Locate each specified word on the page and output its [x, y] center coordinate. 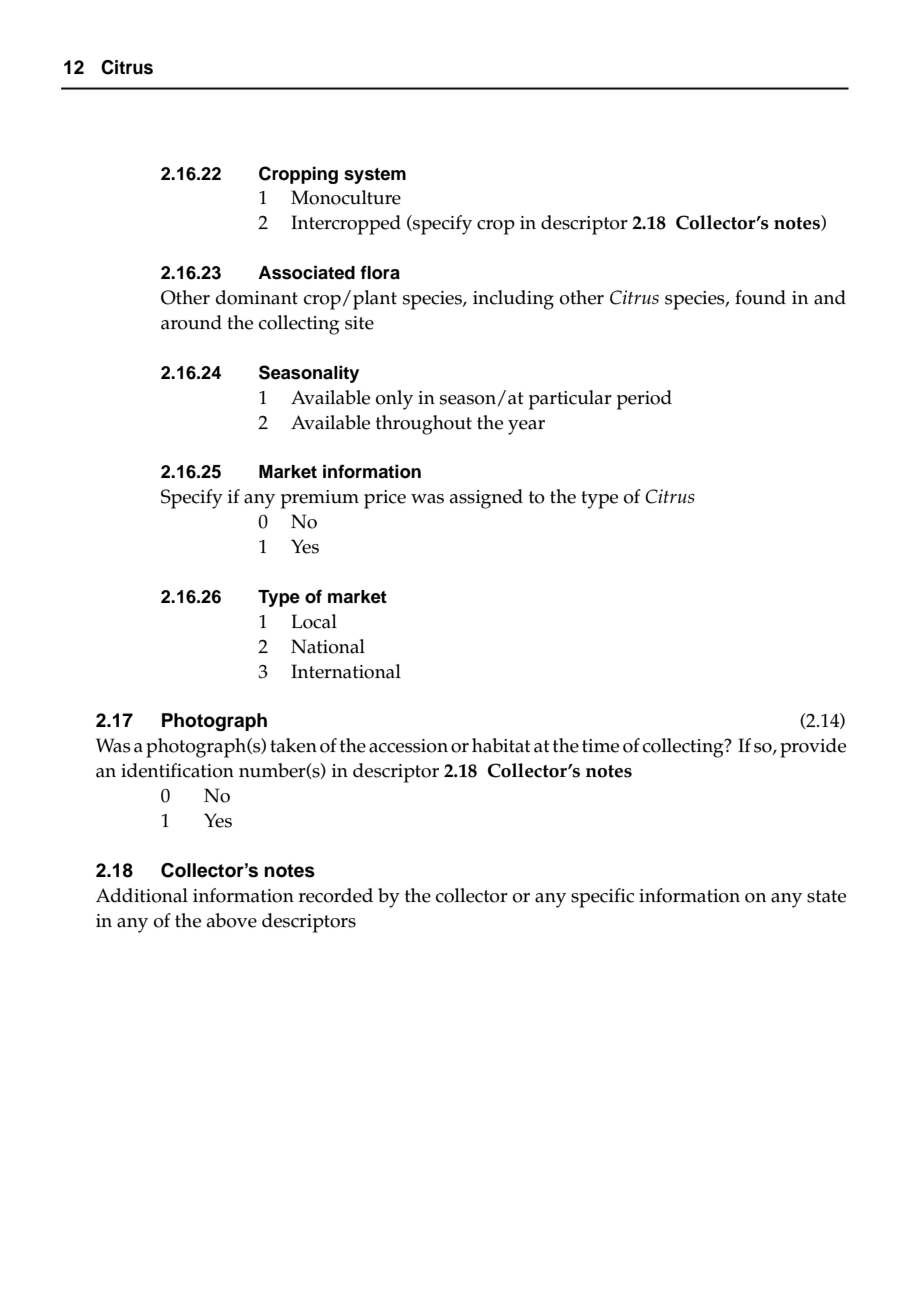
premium [320, 499]
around [191, 322]
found [760, 297]
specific [602, 898]
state [826, 896]
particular [570, 400]
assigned [486, 499]
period [644, 400]
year [526, 427]
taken [293, 745]
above [232, 920]
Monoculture [346, 197]
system [375, 176]
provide [813, 748]
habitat [501, 745]
